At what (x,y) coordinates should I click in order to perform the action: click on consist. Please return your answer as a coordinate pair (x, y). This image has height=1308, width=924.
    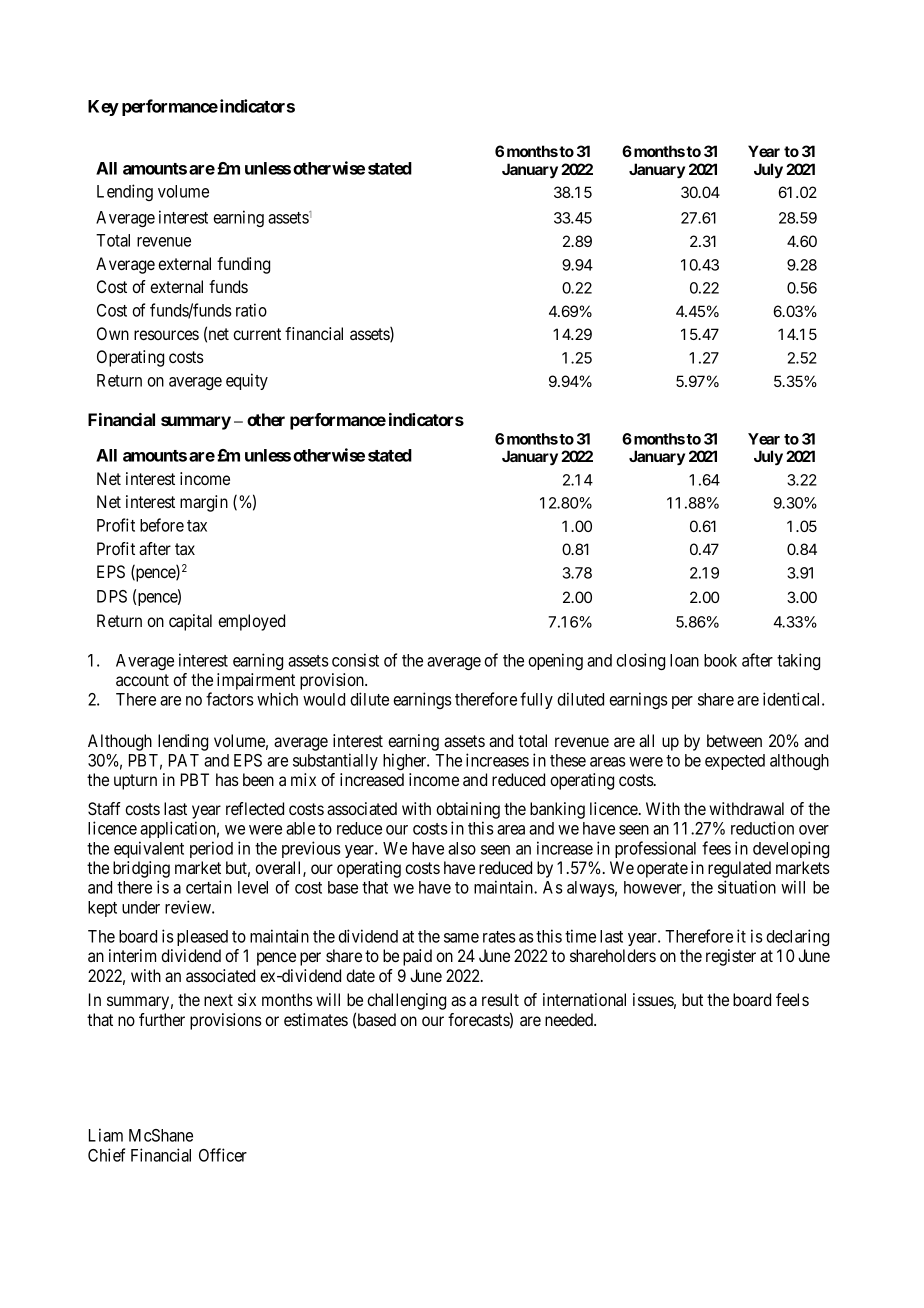
    Looking at the image, I should click on (355, 660).
